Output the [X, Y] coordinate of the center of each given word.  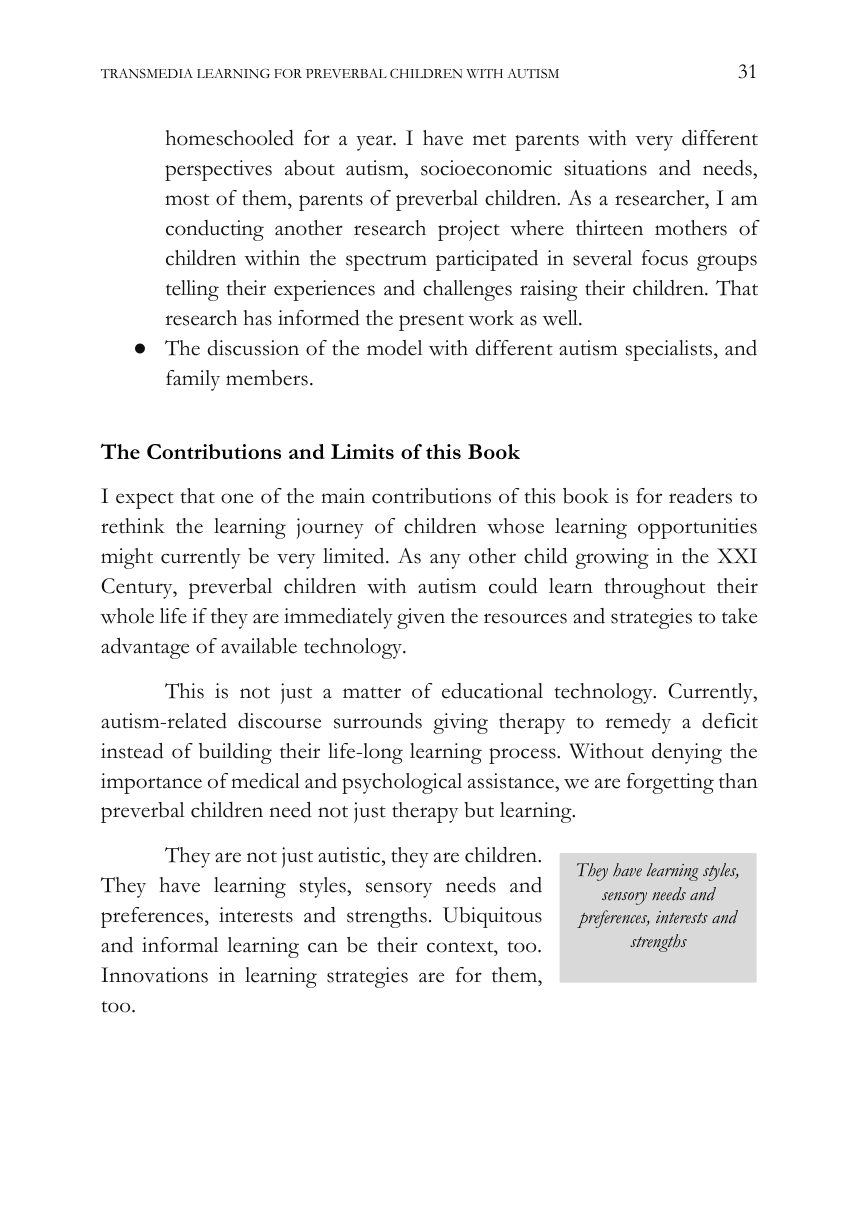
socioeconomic [486, 168]
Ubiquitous [492, 917]
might [127, 558]
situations [606, 168]
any [445, 561]
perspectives [218, 170]
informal [180, 945]
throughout [655, 588]
